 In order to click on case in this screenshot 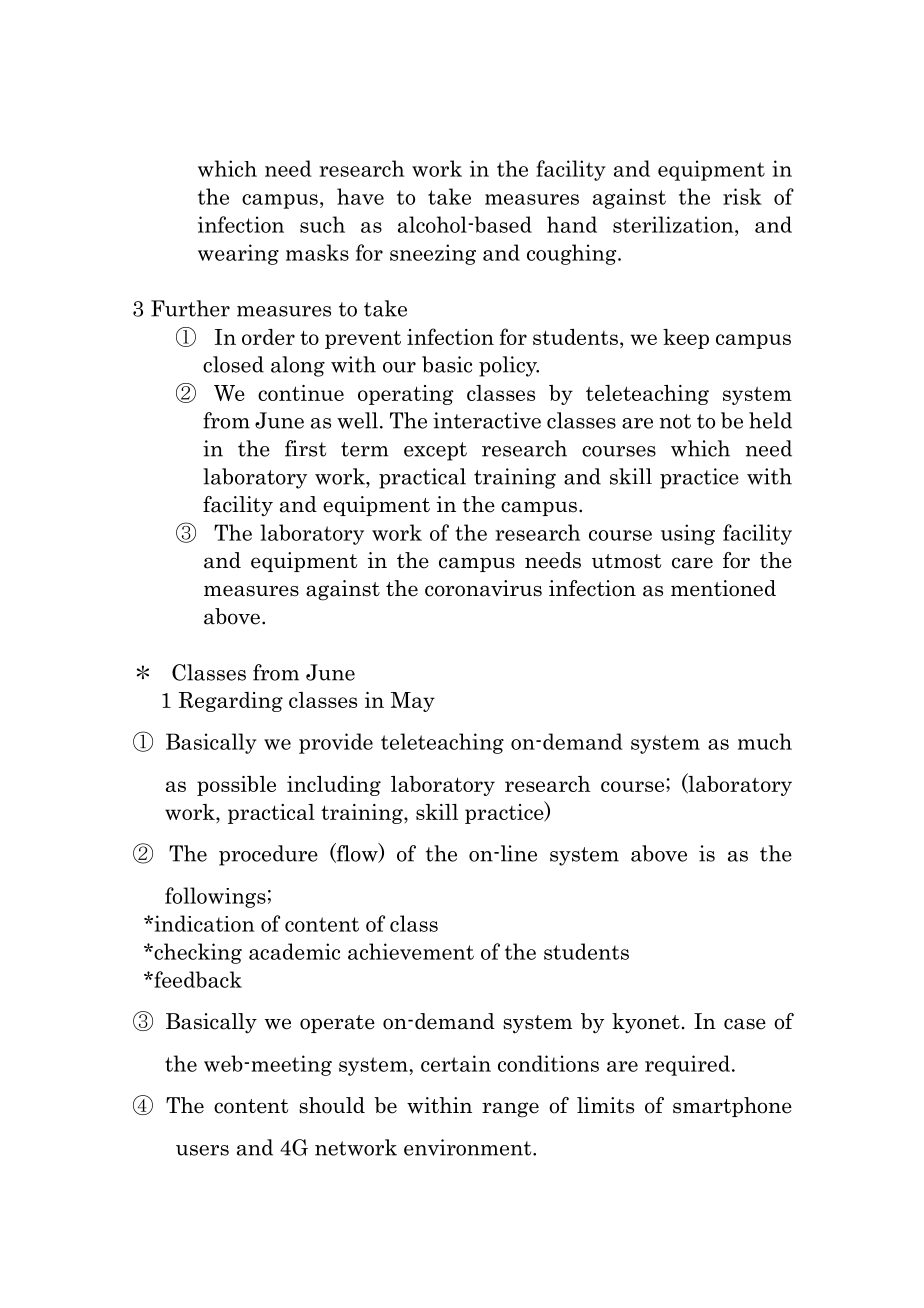, I will do `click(745, 1024)`.
